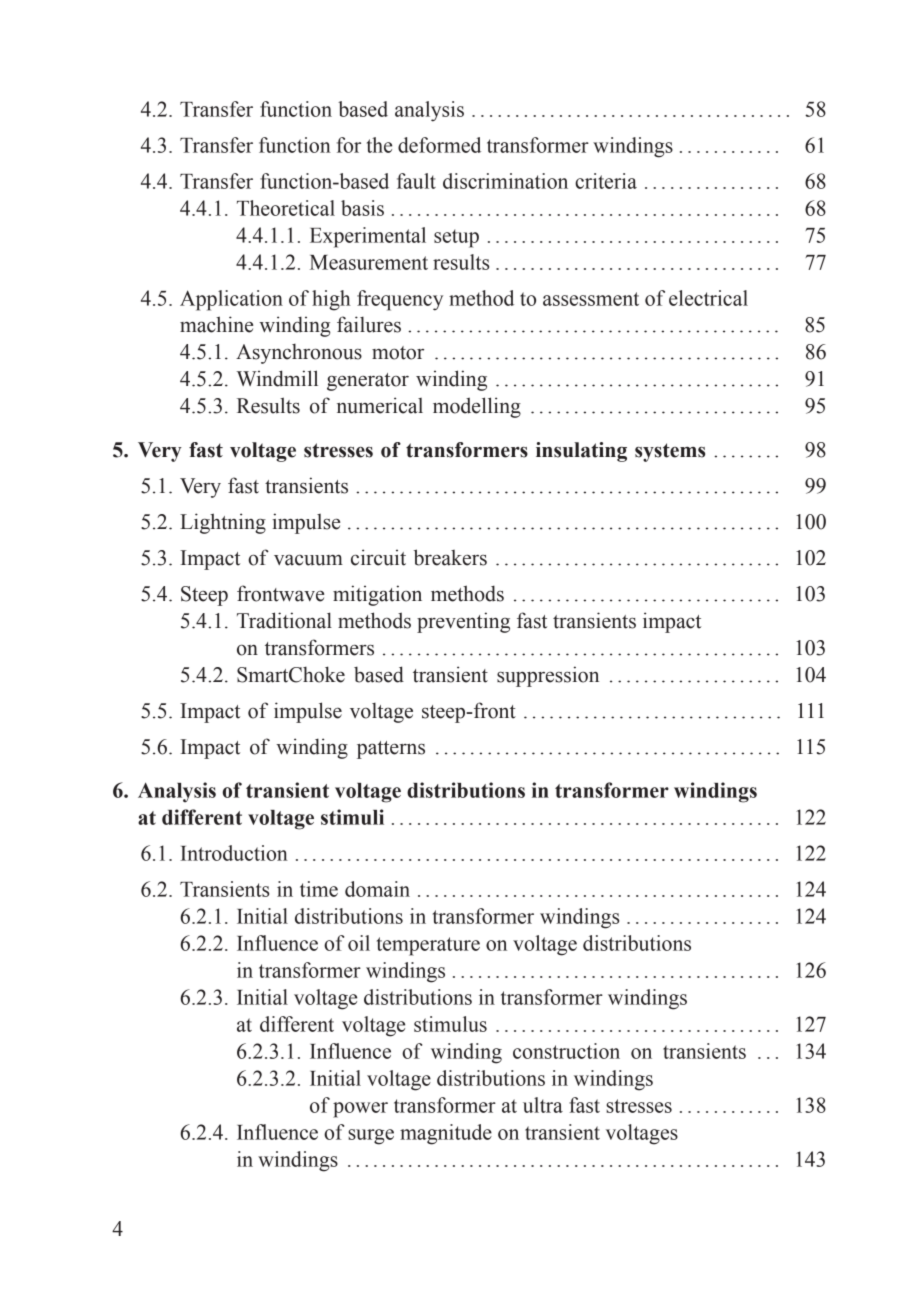  I want to click on systems, so click(670, 452).
